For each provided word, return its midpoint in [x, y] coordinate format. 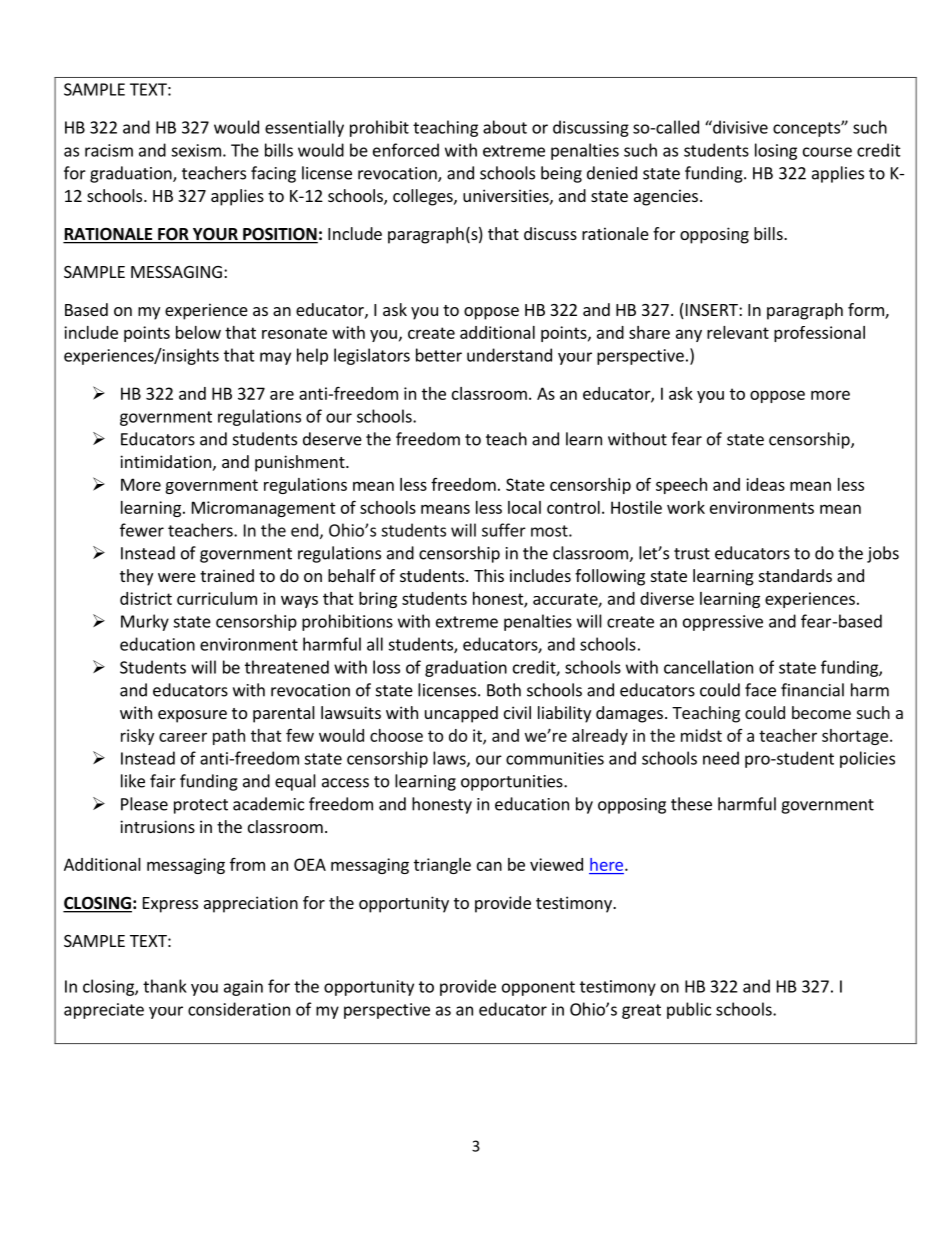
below [198, 332]
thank [165, 986]
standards [795, 575]
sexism [196, 150]
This [489, 575]
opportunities [513, 783]
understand [509, 355]
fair [163, 781]
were [177, 577]
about [505, 127]
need [721, 758]
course [827, 152]
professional [819, 334]
